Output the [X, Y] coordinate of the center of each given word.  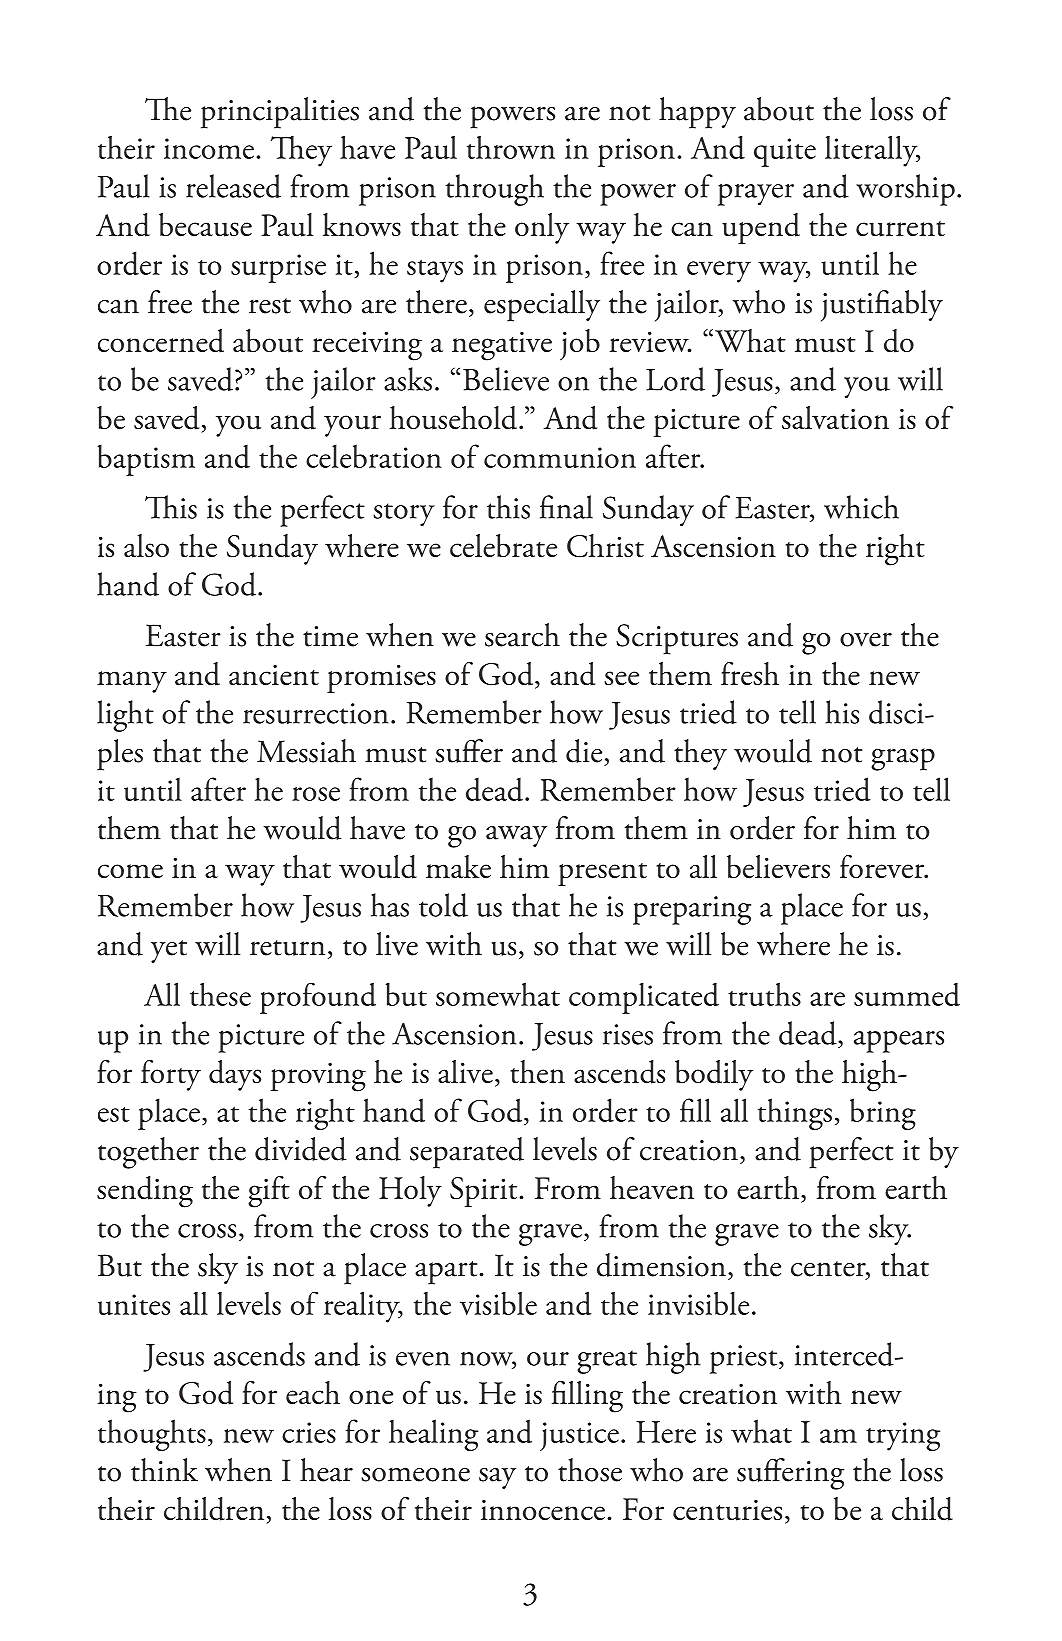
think [164, 1470]
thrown [511, 147]
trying [903, 1436]
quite [785, 152]
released [233, 186]
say [497, 1478]
